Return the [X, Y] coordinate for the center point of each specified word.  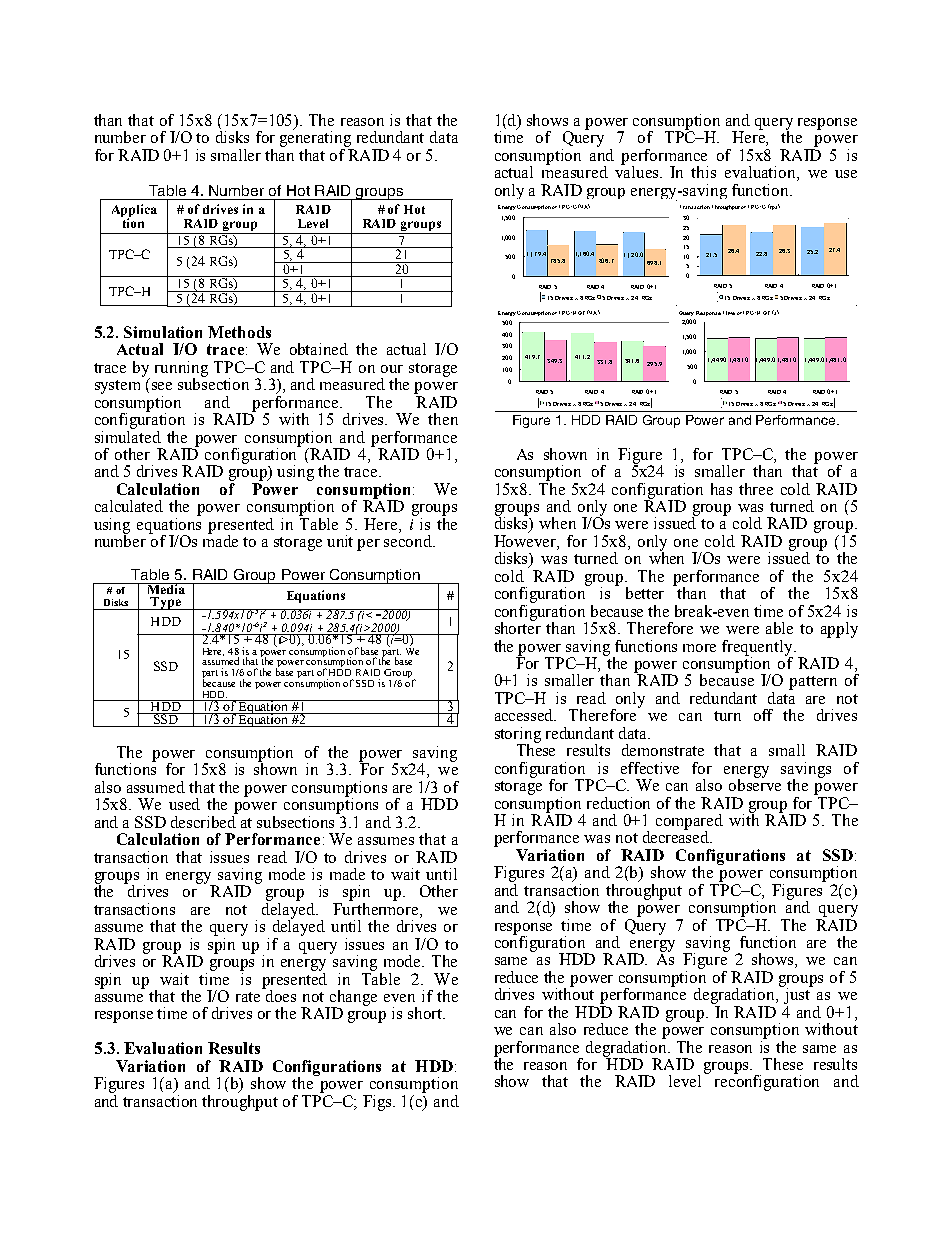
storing [518, 736]
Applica [134, 211]
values [638, 171]
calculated [129, 506]
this [703, 172]
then [443, 419]
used [184, 804]
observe [755, 784]
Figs [378, 1103]
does [280, 995]
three [756, 489]
